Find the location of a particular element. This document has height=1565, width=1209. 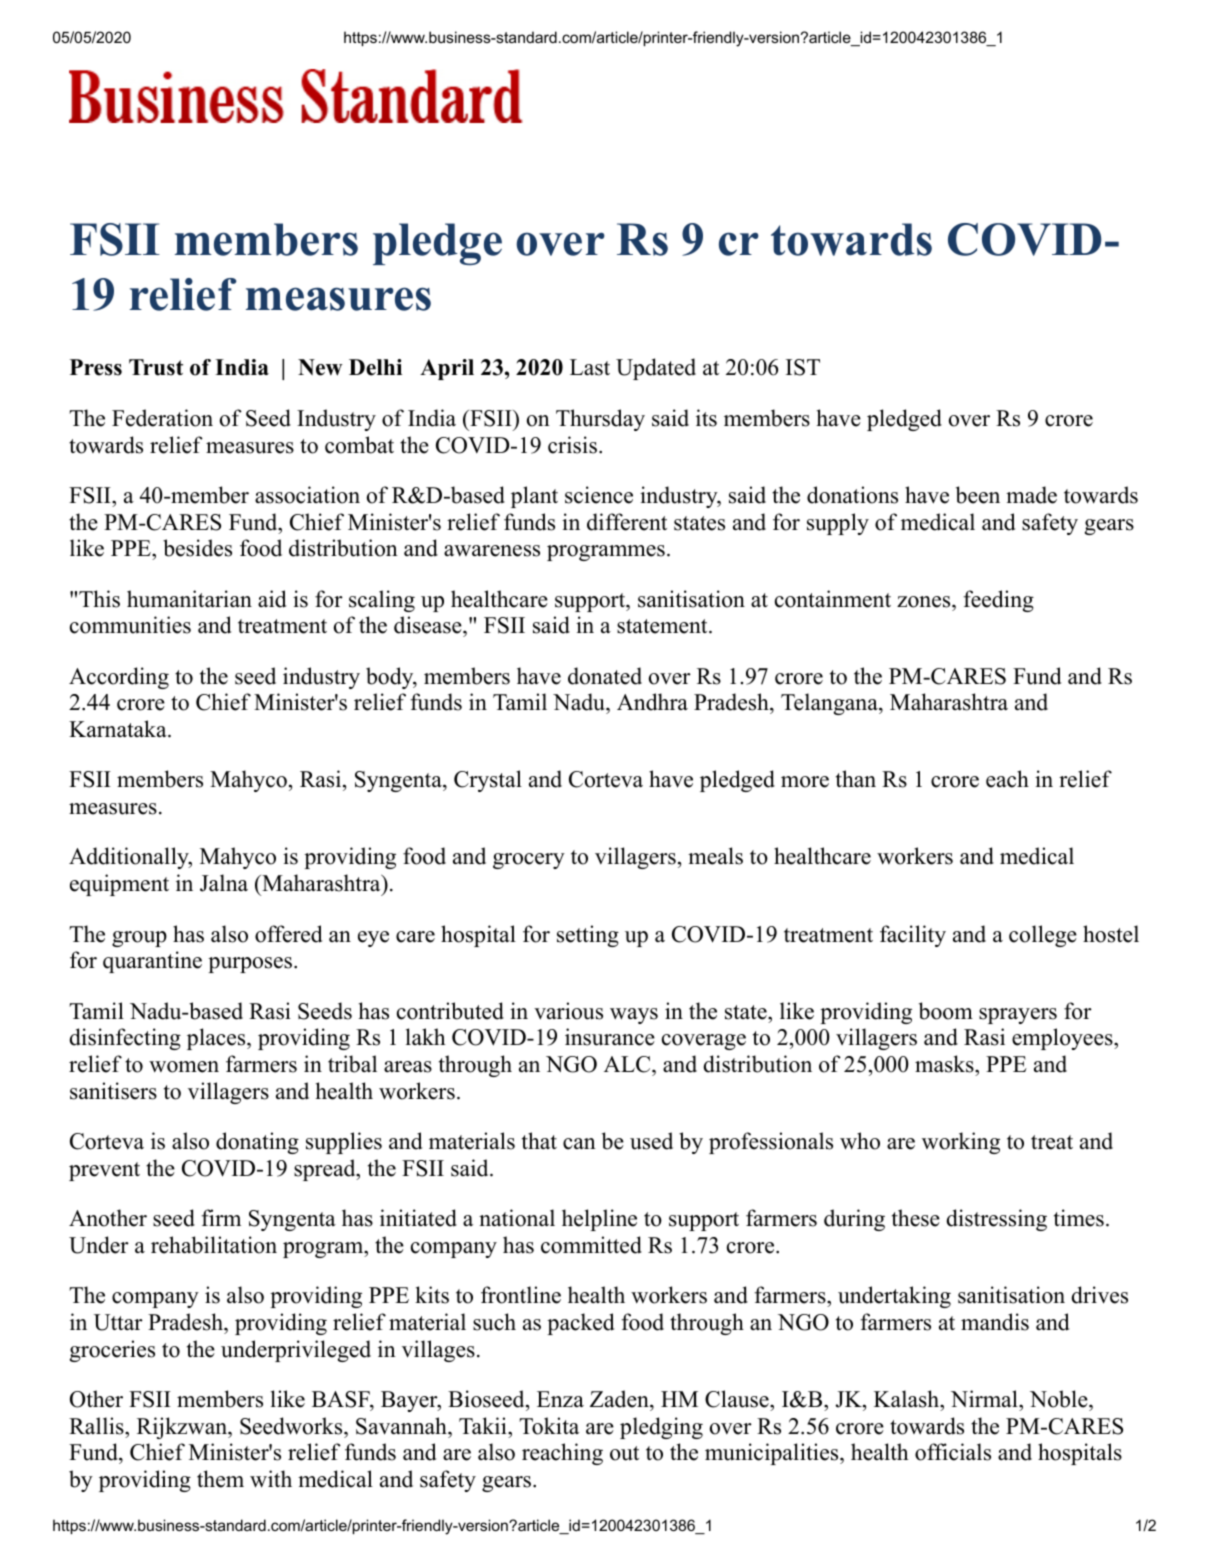

ALC is located at coordinates (627, 1064).
